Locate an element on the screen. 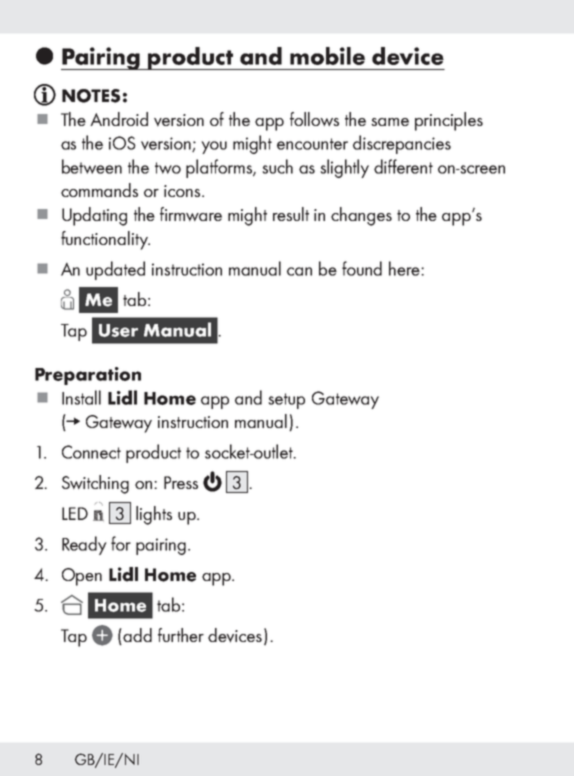 The image size is (574, 776). setup is located at coordinates (286, 401).
